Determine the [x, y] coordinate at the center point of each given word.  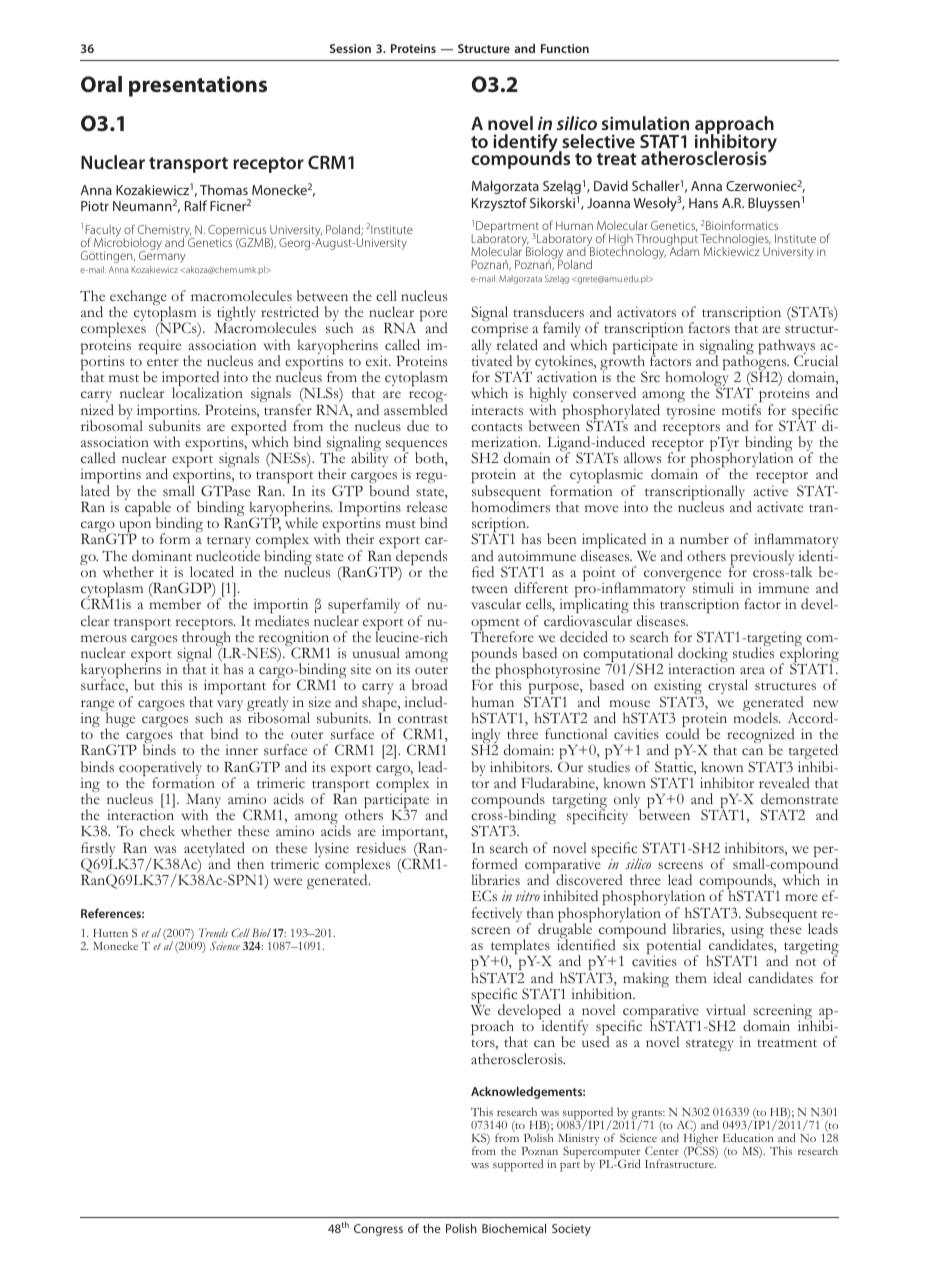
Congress [378, 1230]
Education [748, 1137]
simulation [645, 123]
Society [571, 1230]
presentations [198, 86]
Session [350, 48]
